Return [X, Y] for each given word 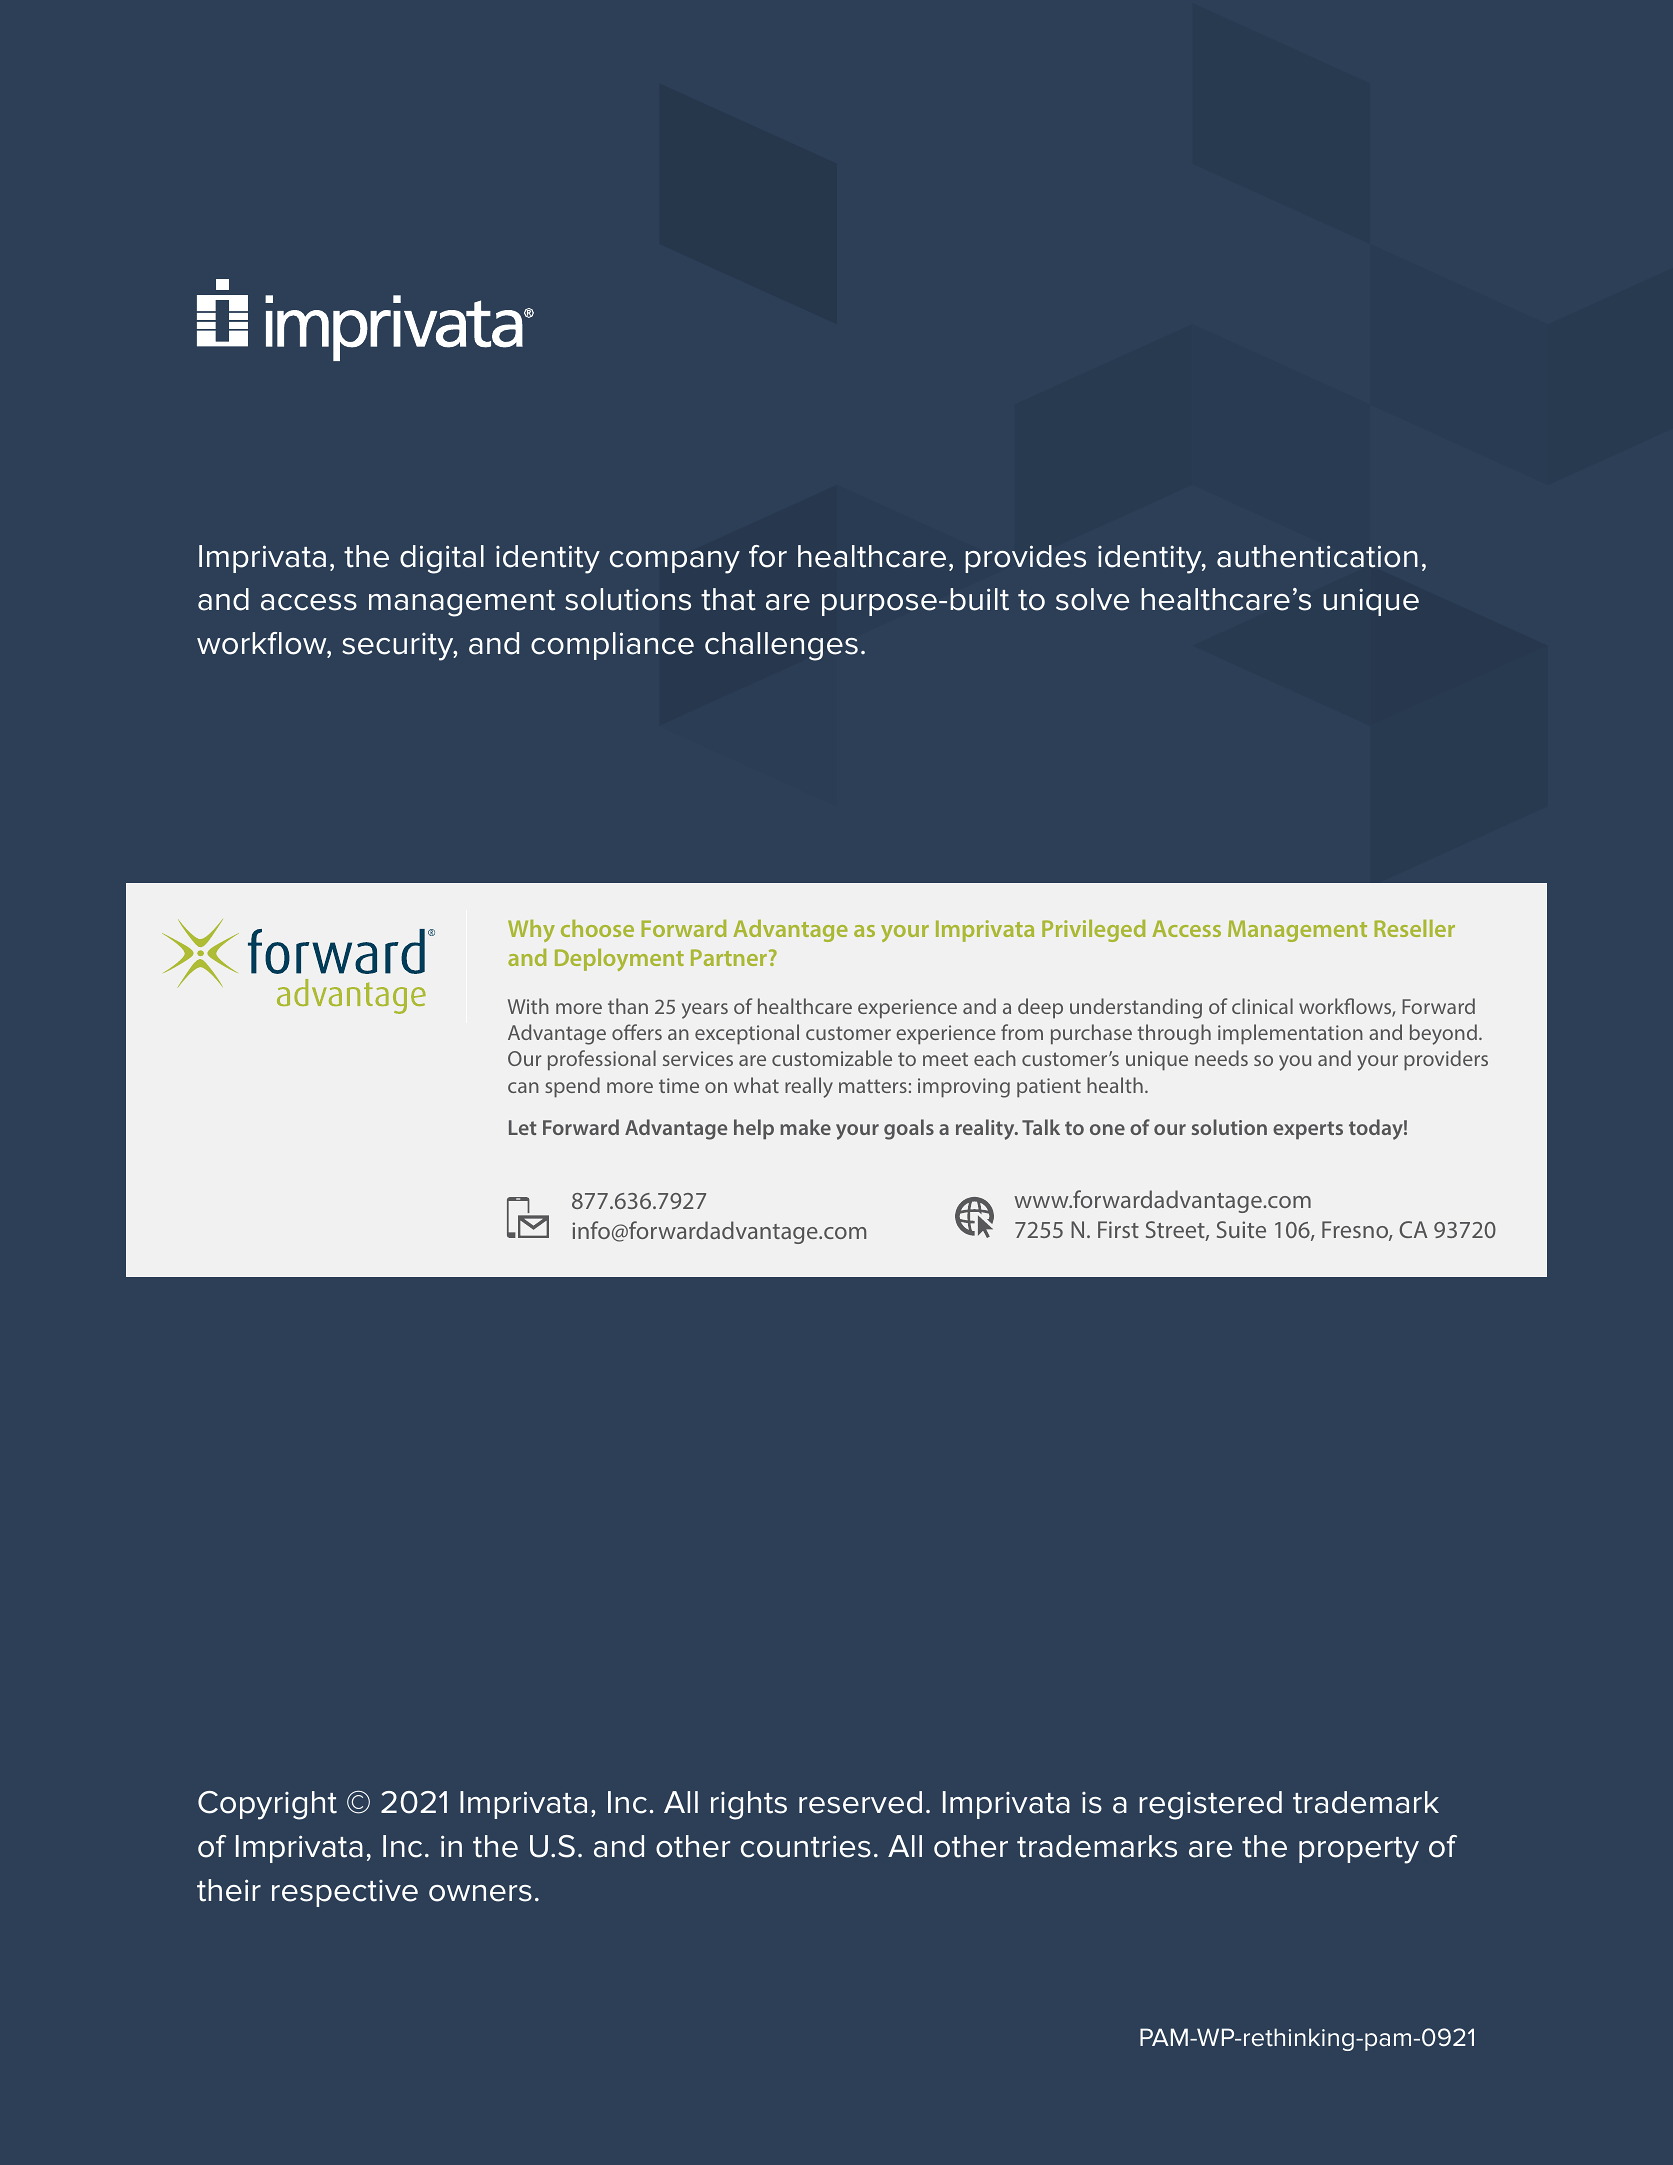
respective [345, 1893]
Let [523, 1127]
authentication [1317, 556]
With [528, 1006]
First [1118, 1229]
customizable [832, 1058]
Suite [1241, 1229]
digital [442, 559]
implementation [1290, 1034]
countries [806, 1846]
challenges [781, 646]
